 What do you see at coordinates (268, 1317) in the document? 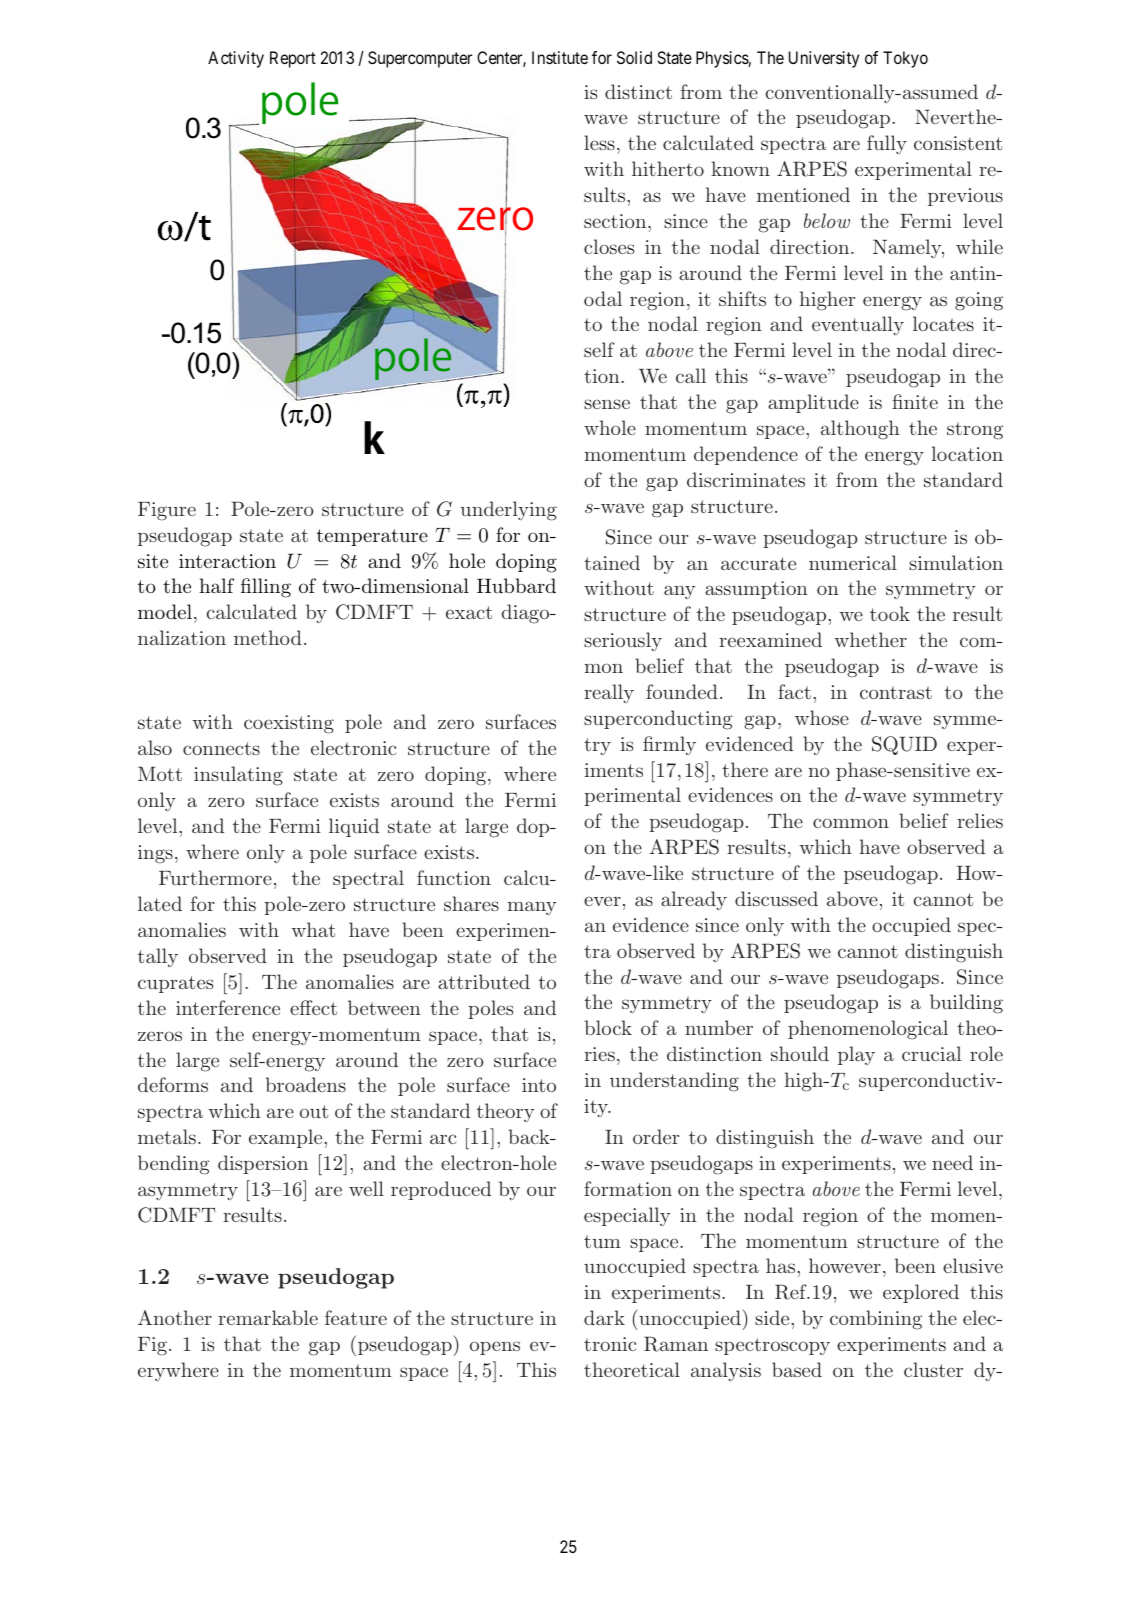
I see `remarkable` at bounding box center [268, 1317].
